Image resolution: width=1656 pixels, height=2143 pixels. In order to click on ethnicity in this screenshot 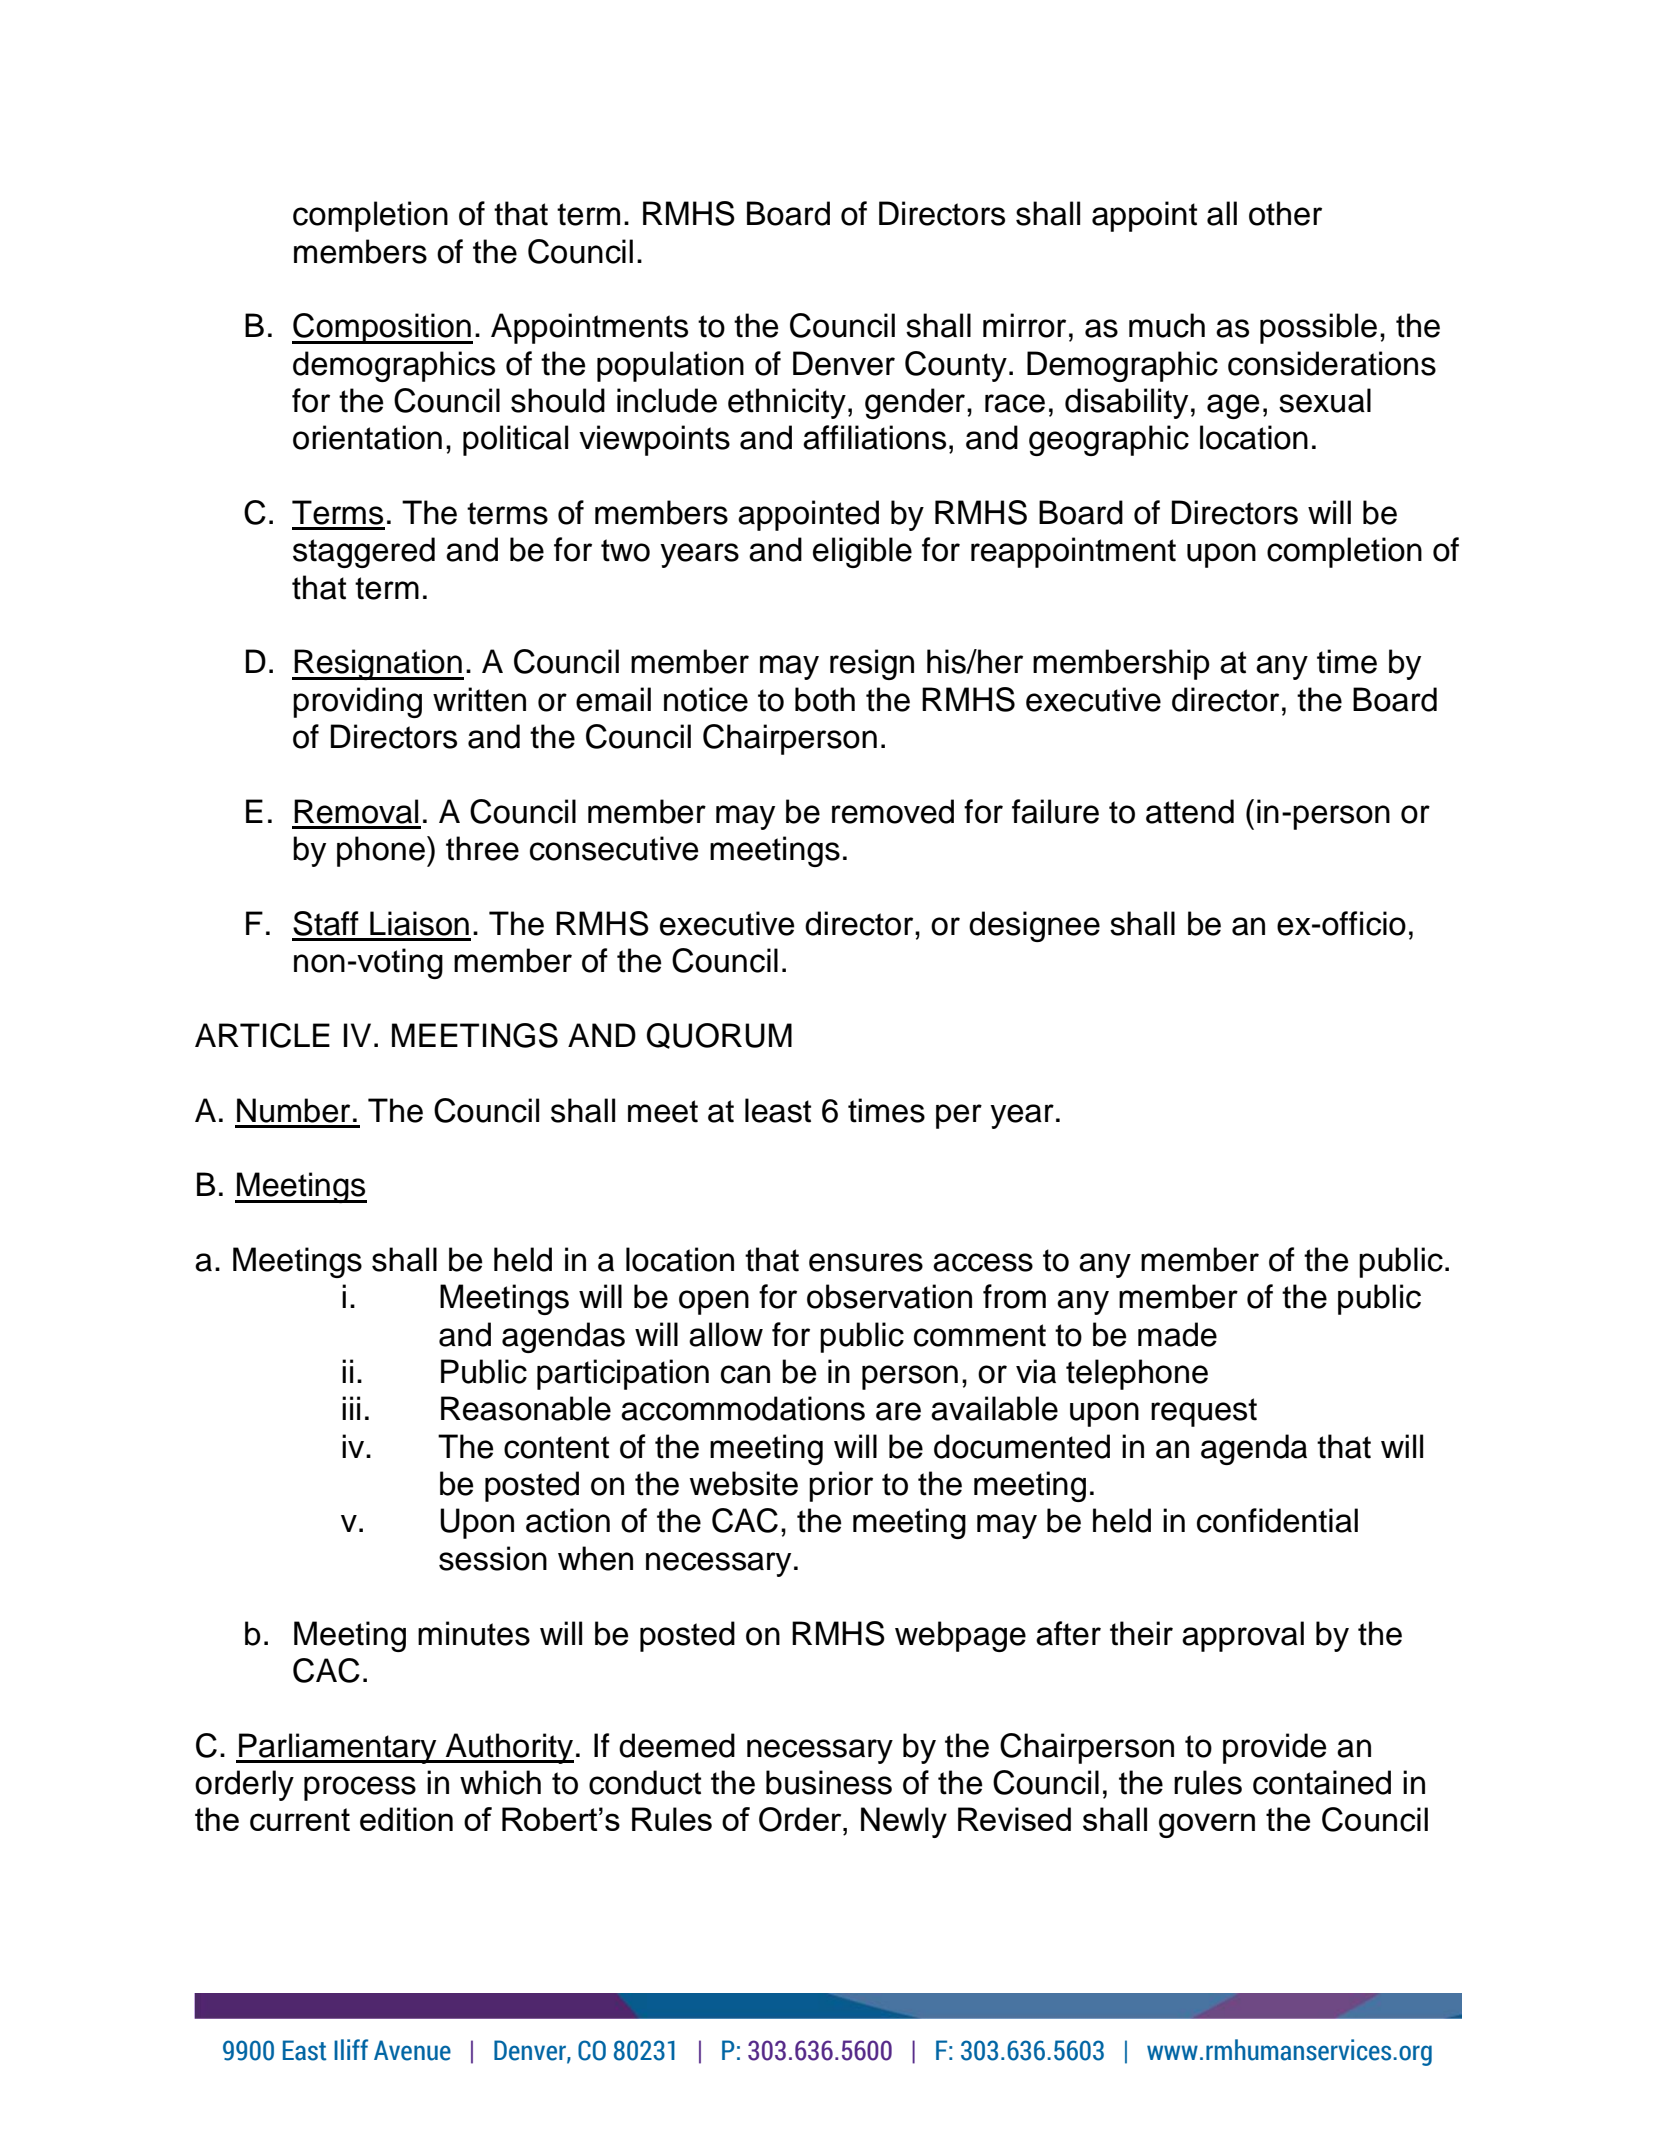, I will do `click(787, 403)`.
